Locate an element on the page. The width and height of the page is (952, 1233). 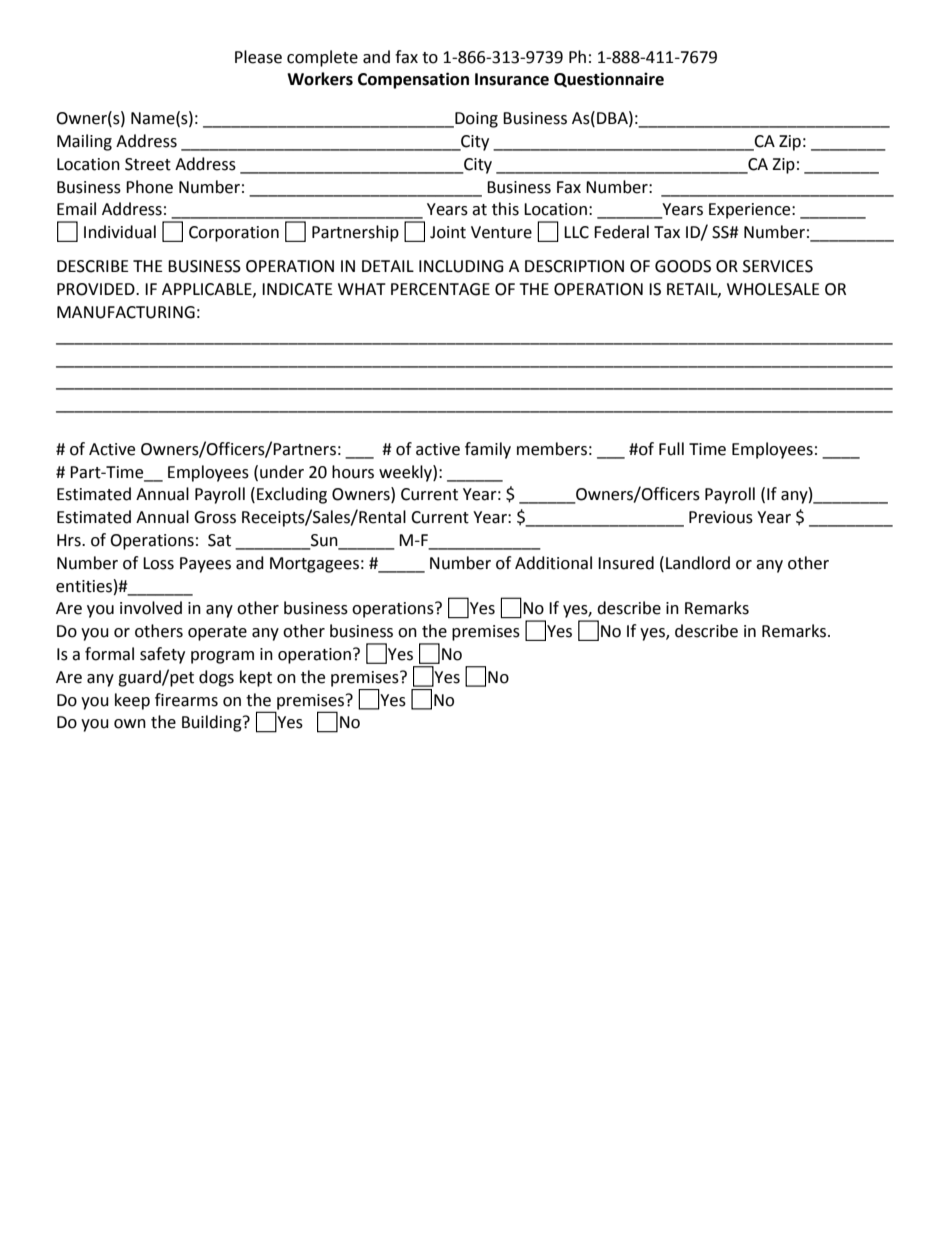
Compensation is located at coordinates (413, 80).
